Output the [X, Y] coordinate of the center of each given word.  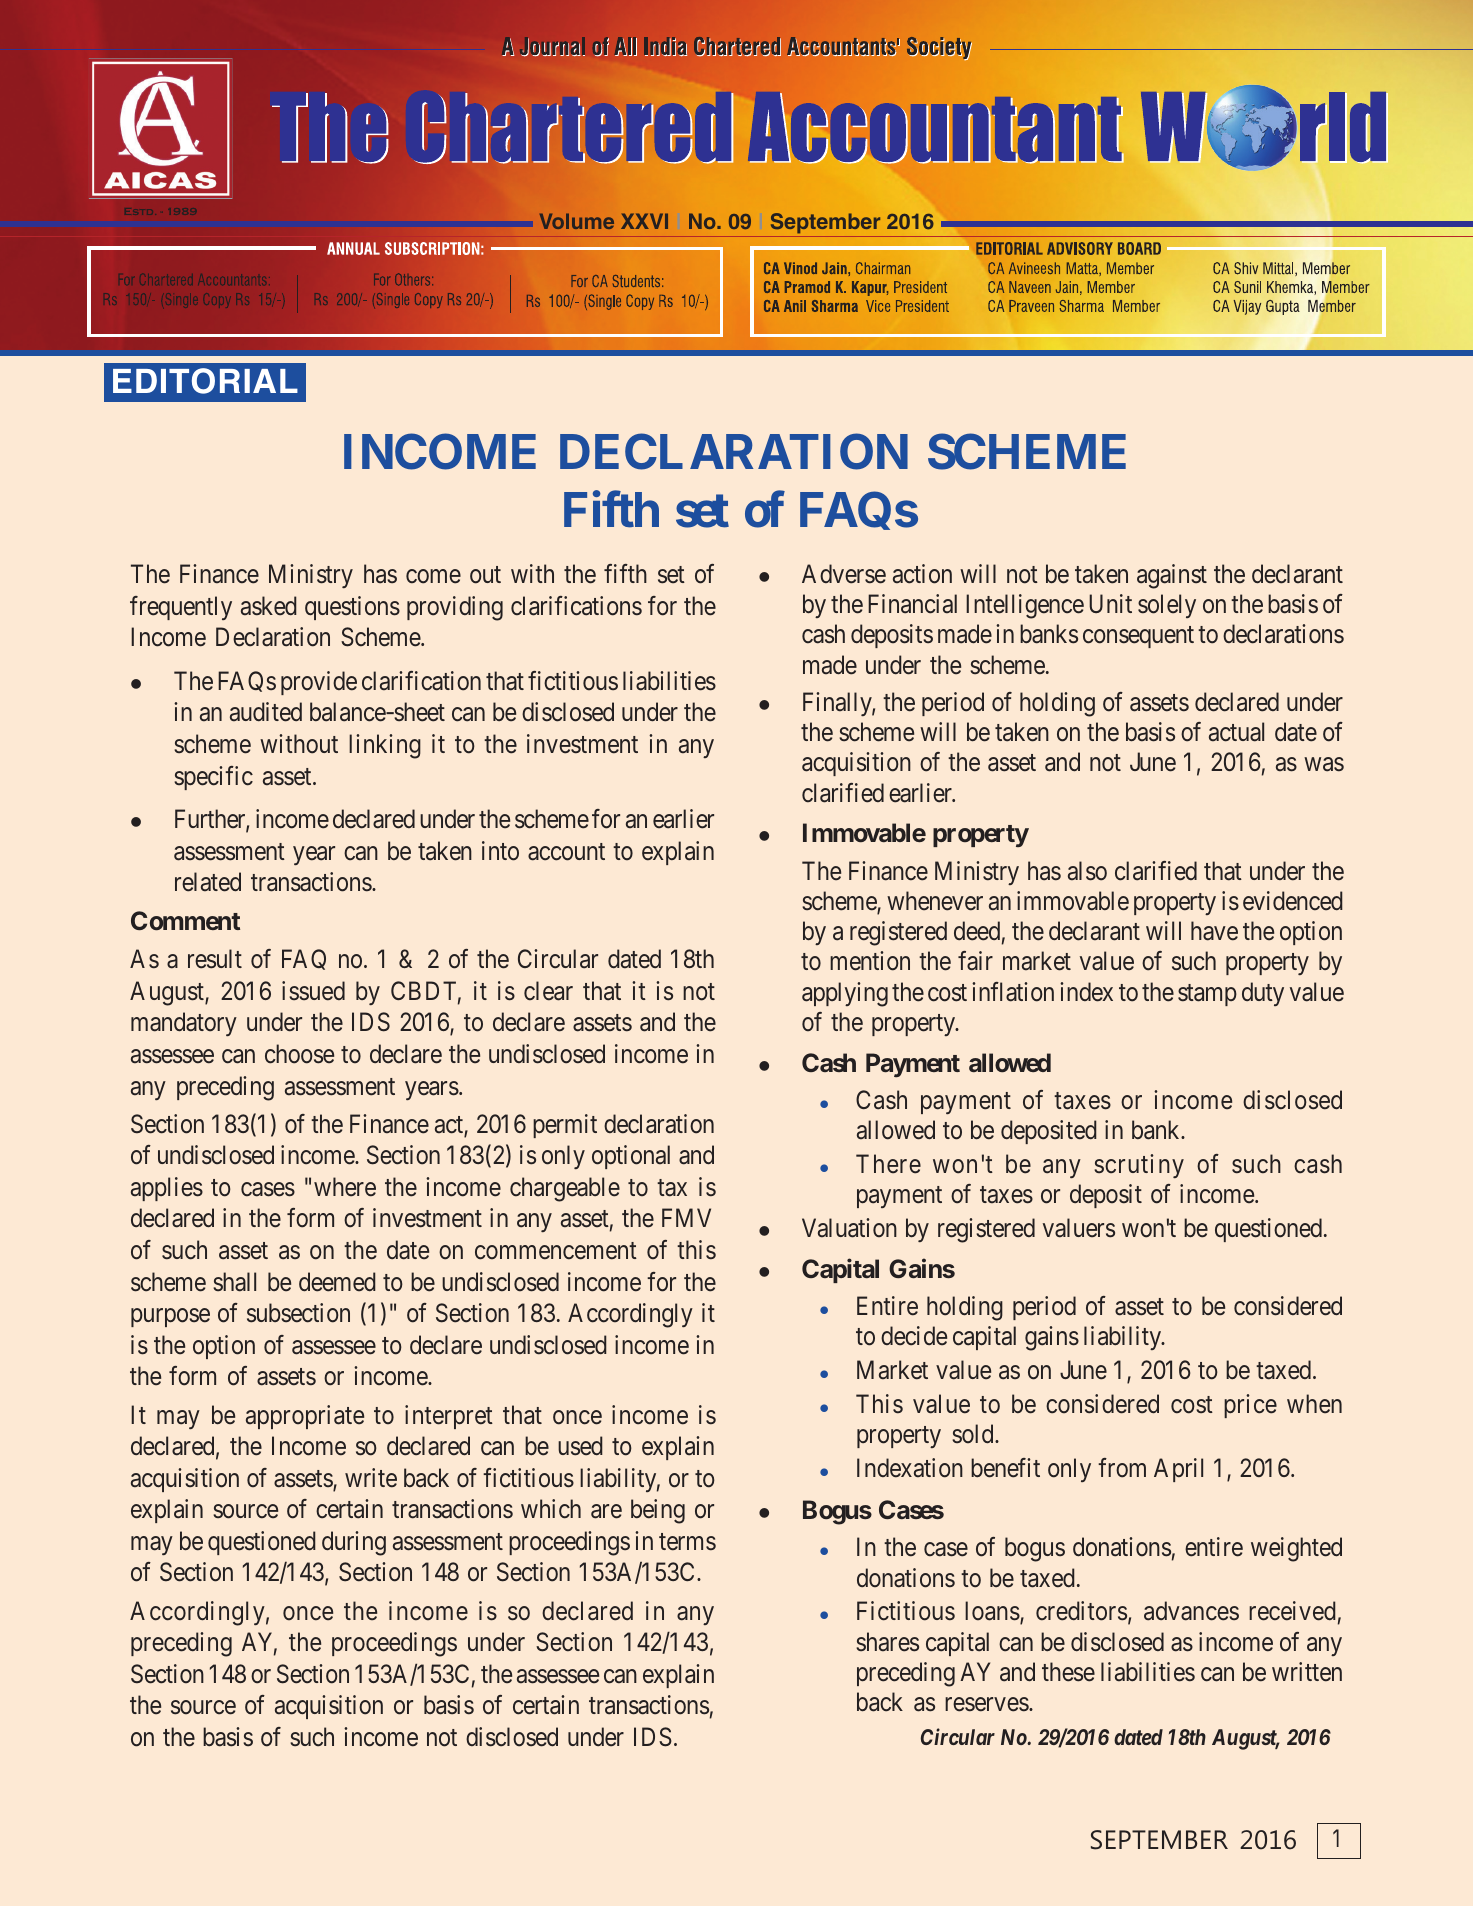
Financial [912, 604]
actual [1236, 732]
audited [266, 712]
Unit [1110, 603]
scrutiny [1139, 1166]
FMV [686, 1218]
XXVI [644, 221]
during [354, 1543]
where [345, 1187]
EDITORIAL [205, 381]
